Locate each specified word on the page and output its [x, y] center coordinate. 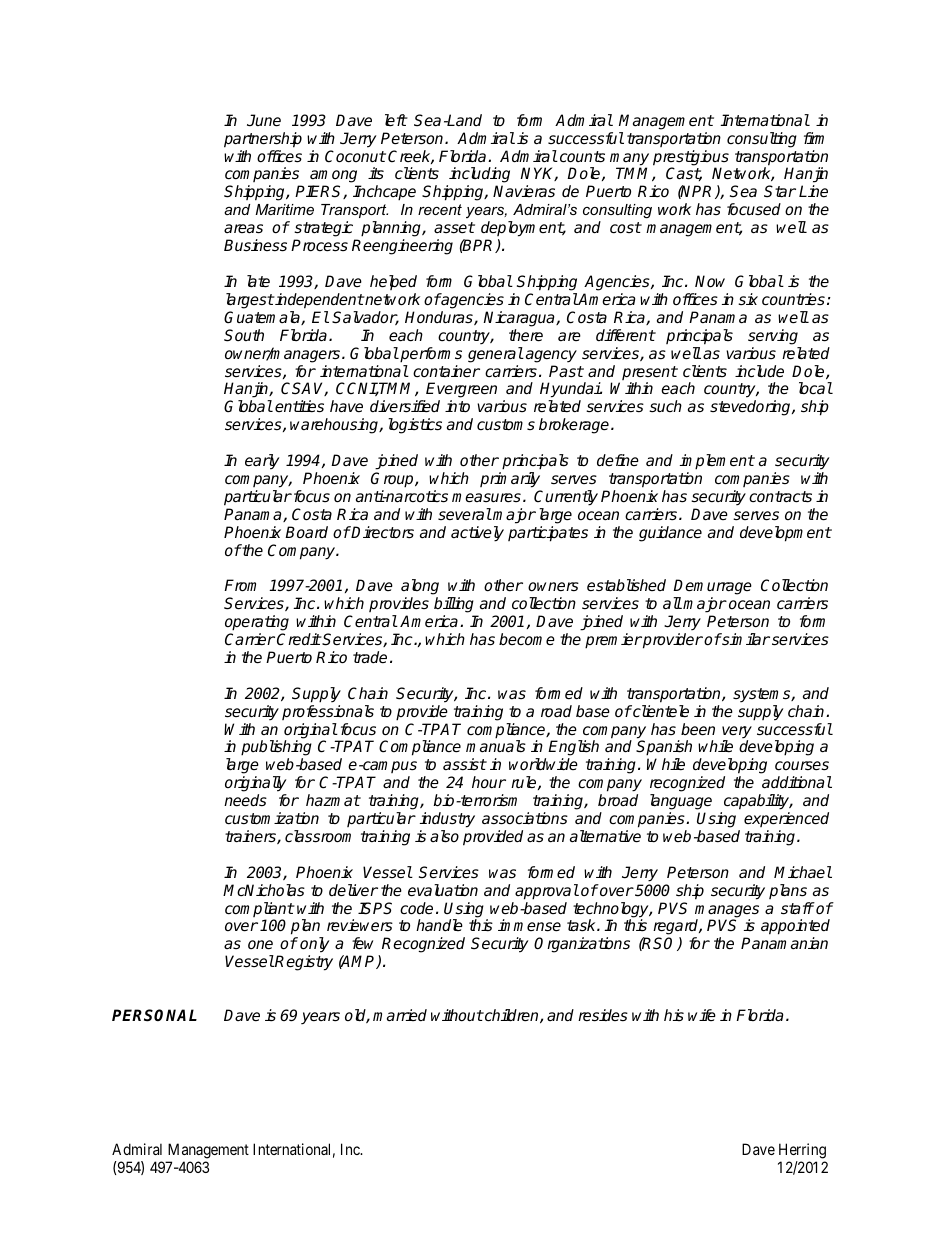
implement [717, 462]
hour [489, 782]
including [479, 176]
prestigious [691, 159]
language [681, 802]
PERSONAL [154, 1015]
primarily [510, 480]
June [264, 120]
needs [245, 800]
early [262, 462]
